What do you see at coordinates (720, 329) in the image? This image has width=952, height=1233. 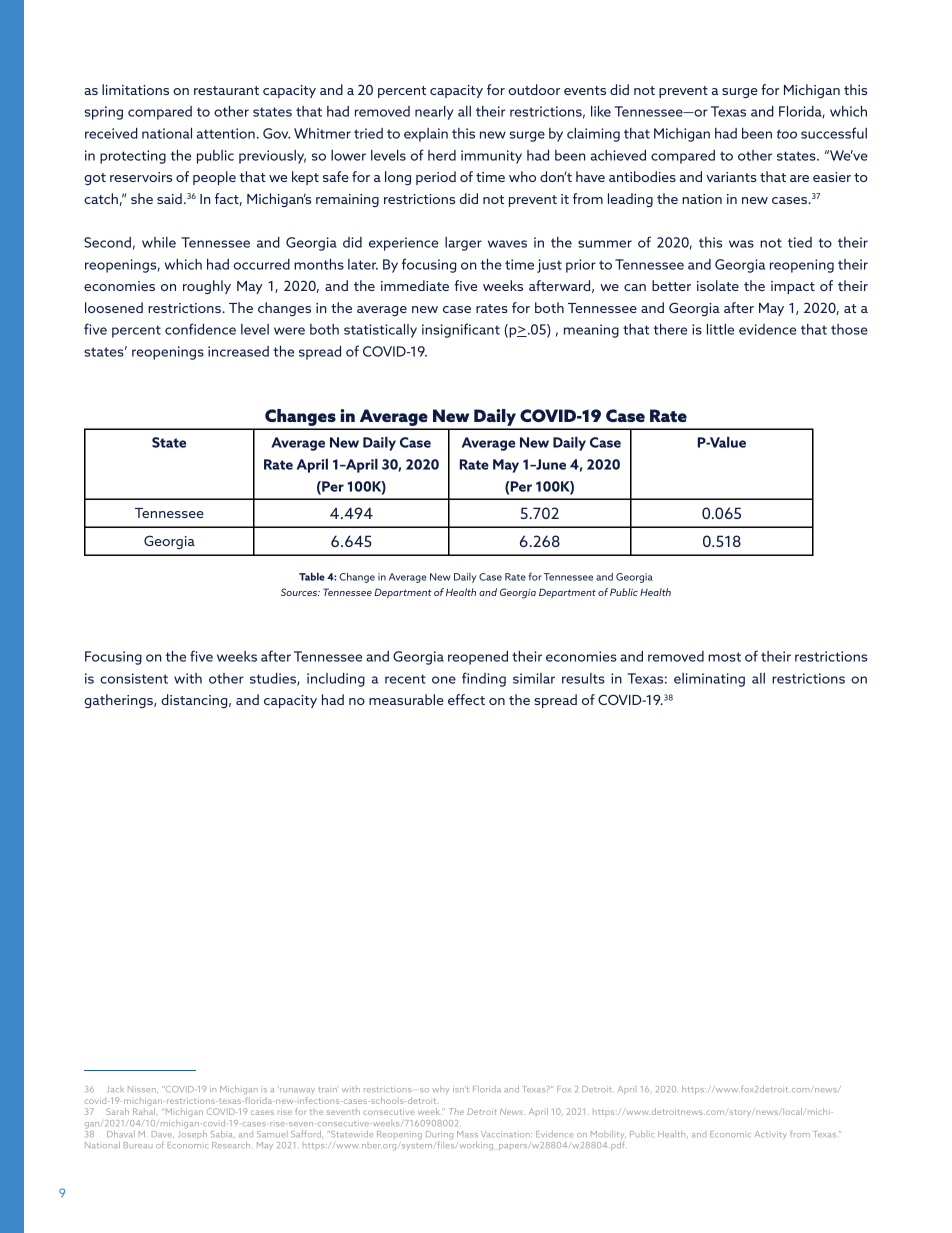 I see `little` at bounding box center [720, 329].
